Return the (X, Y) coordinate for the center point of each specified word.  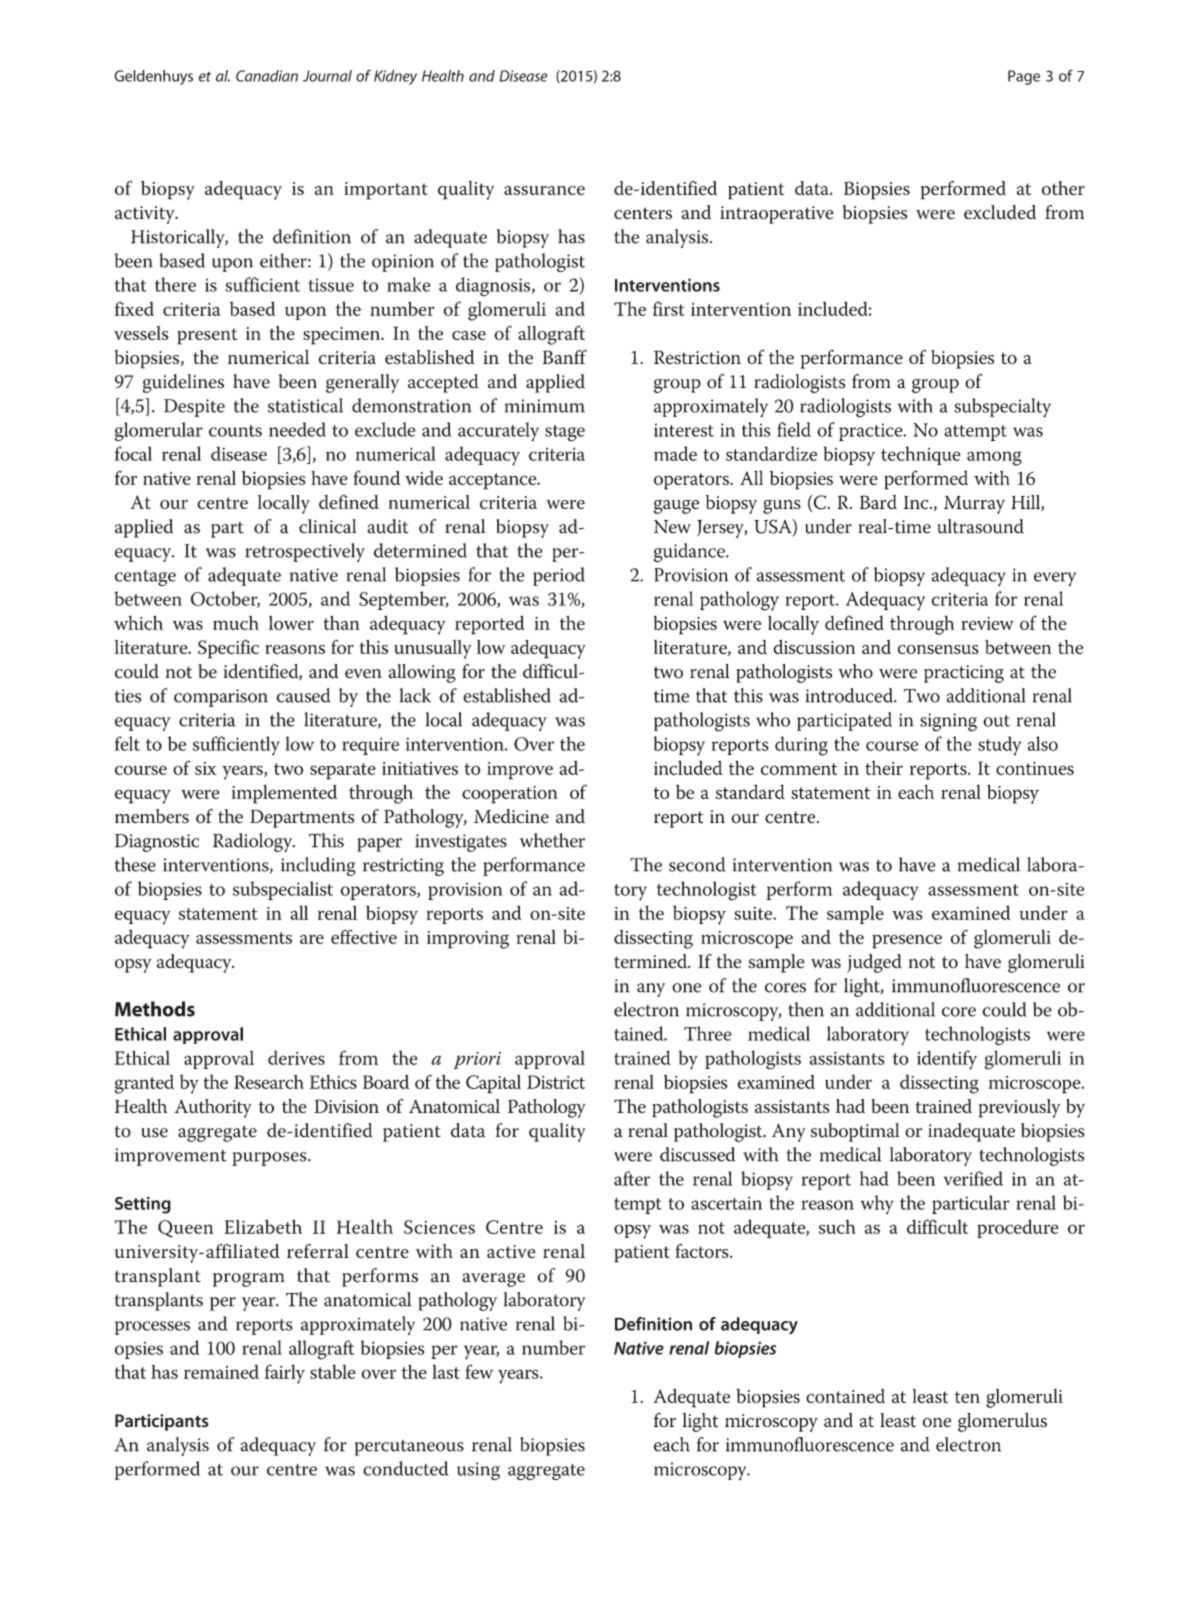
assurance (544, 190)
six (206, 768)
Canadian (267, 76)
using (478, 1471)
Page (1024, 77)
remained (221, 1371)
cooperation (510, 795)
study (999, 746)
